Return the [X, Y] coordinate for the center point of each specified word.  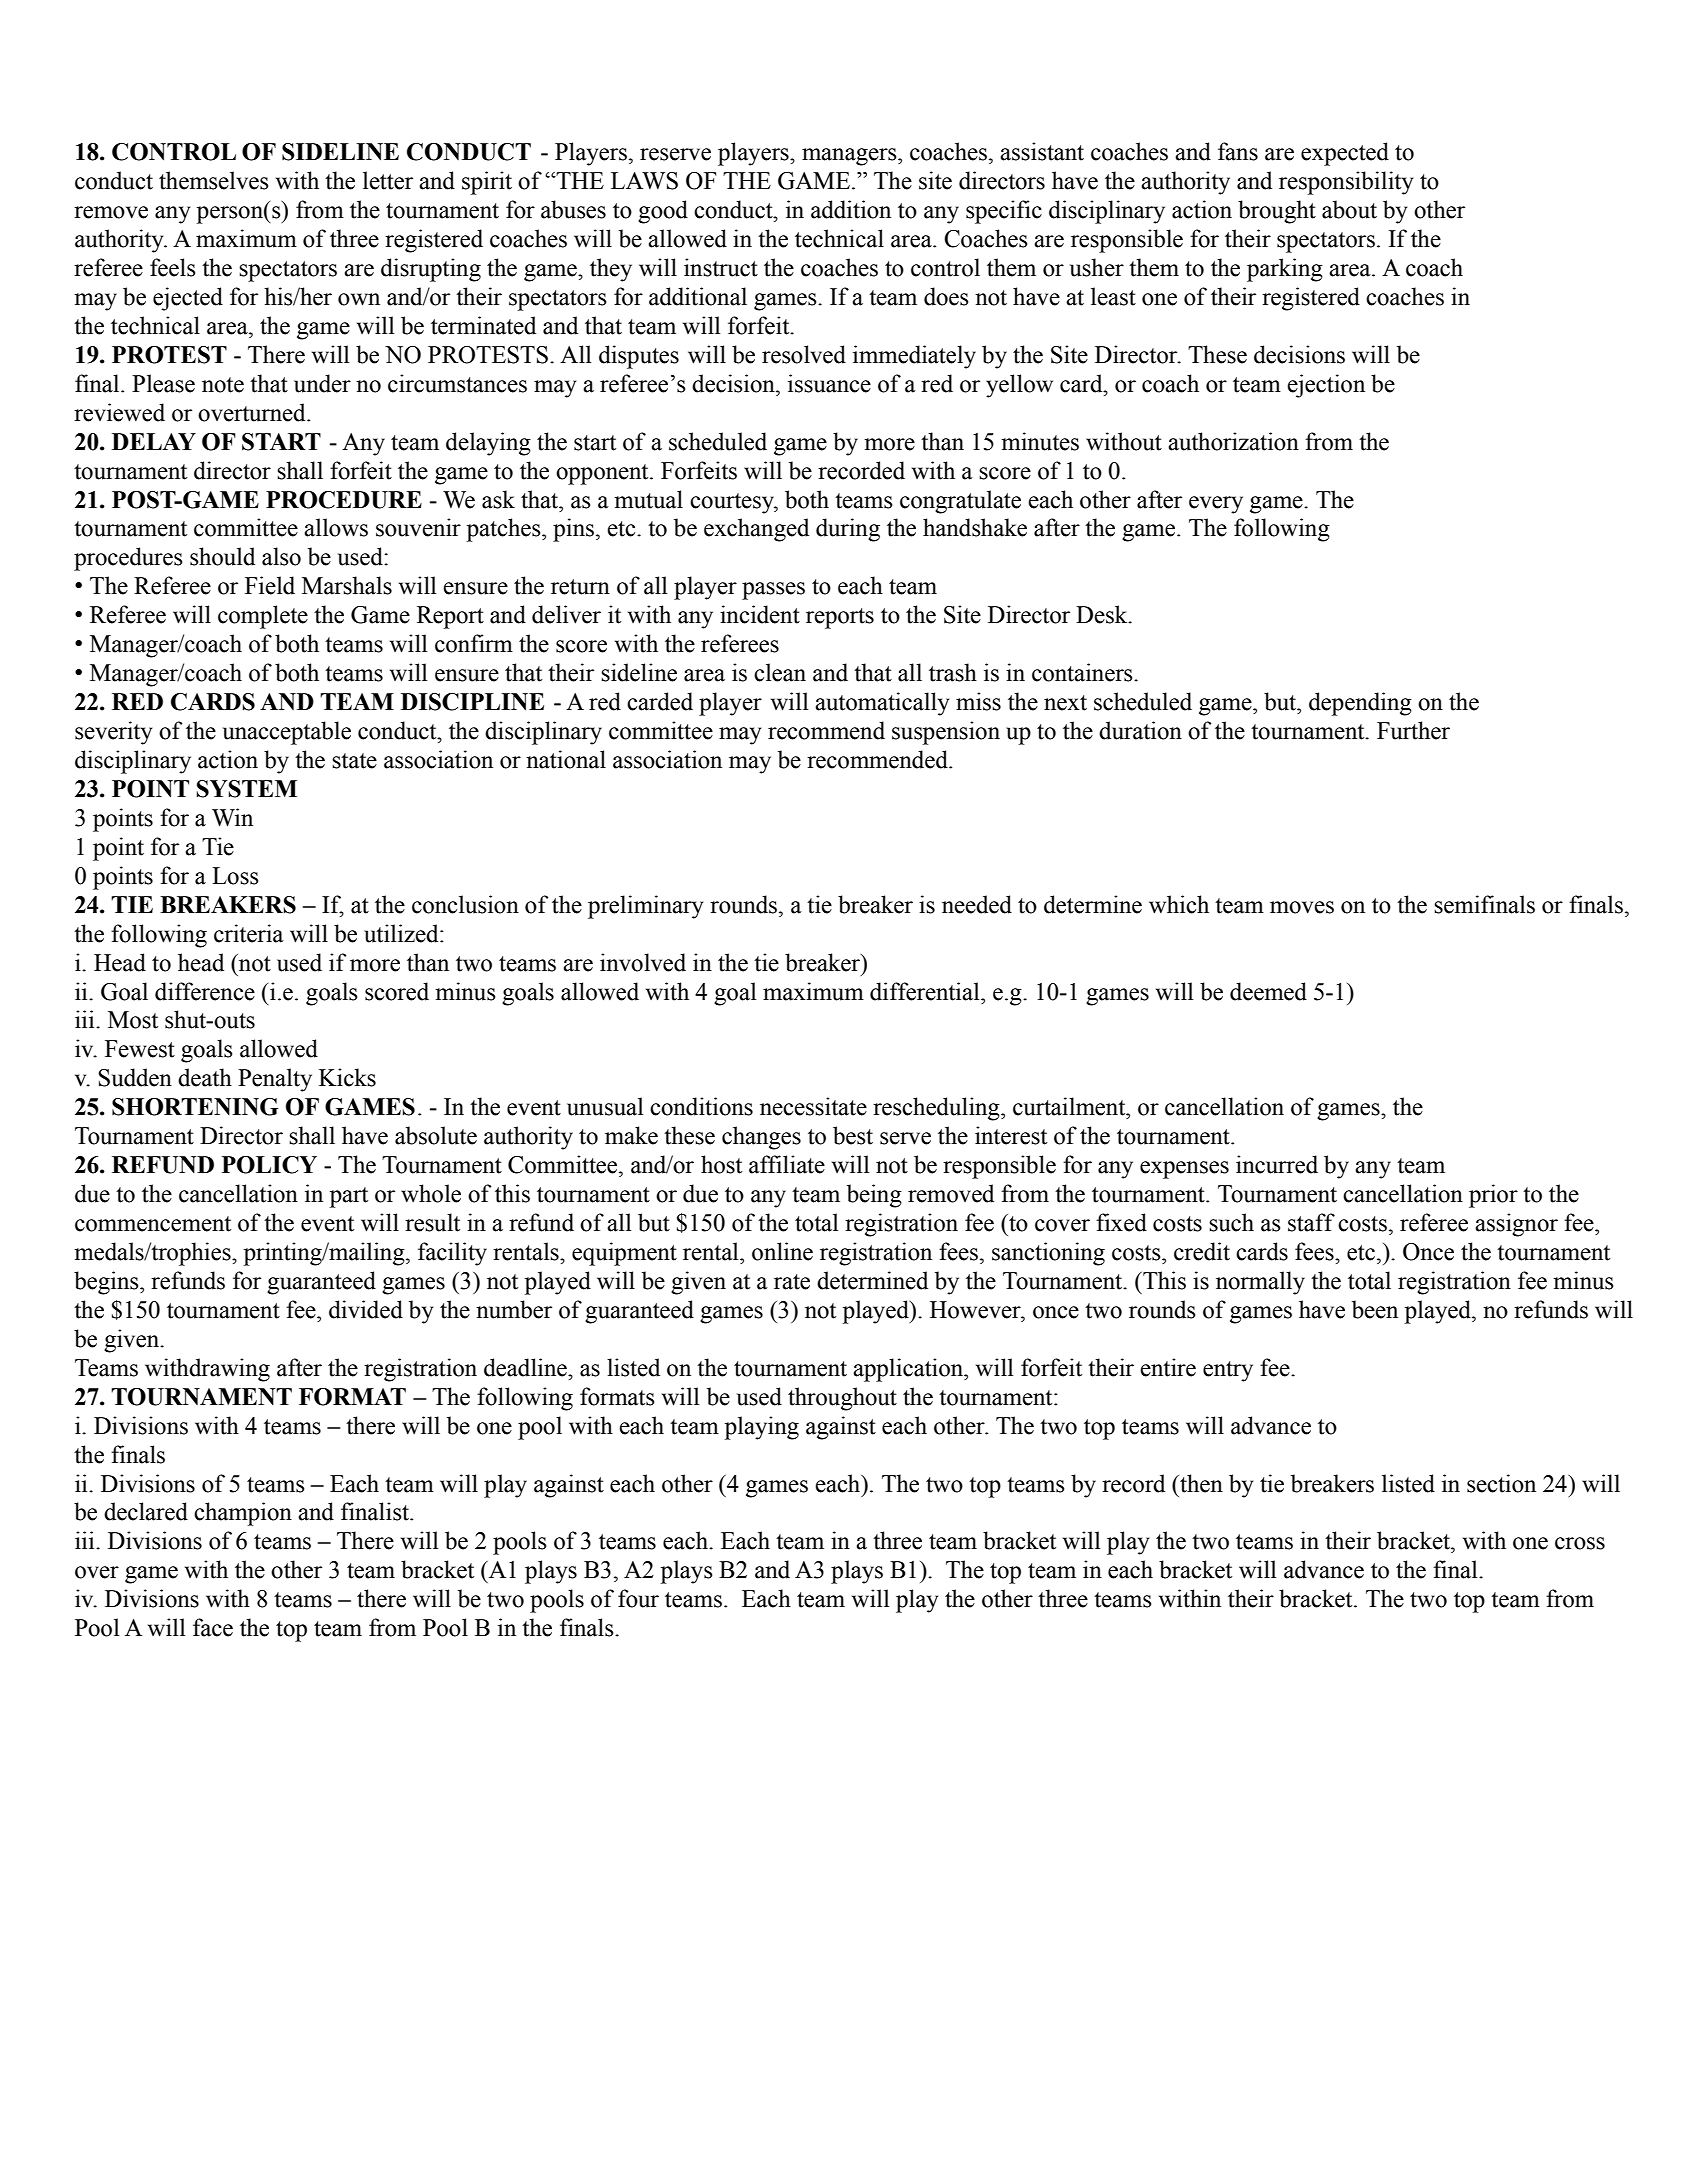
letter [388, 180]
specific [1004, 212]
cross [1580, 1543]
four [638, 1598]
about [1349, 209]
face [213, 1627]
